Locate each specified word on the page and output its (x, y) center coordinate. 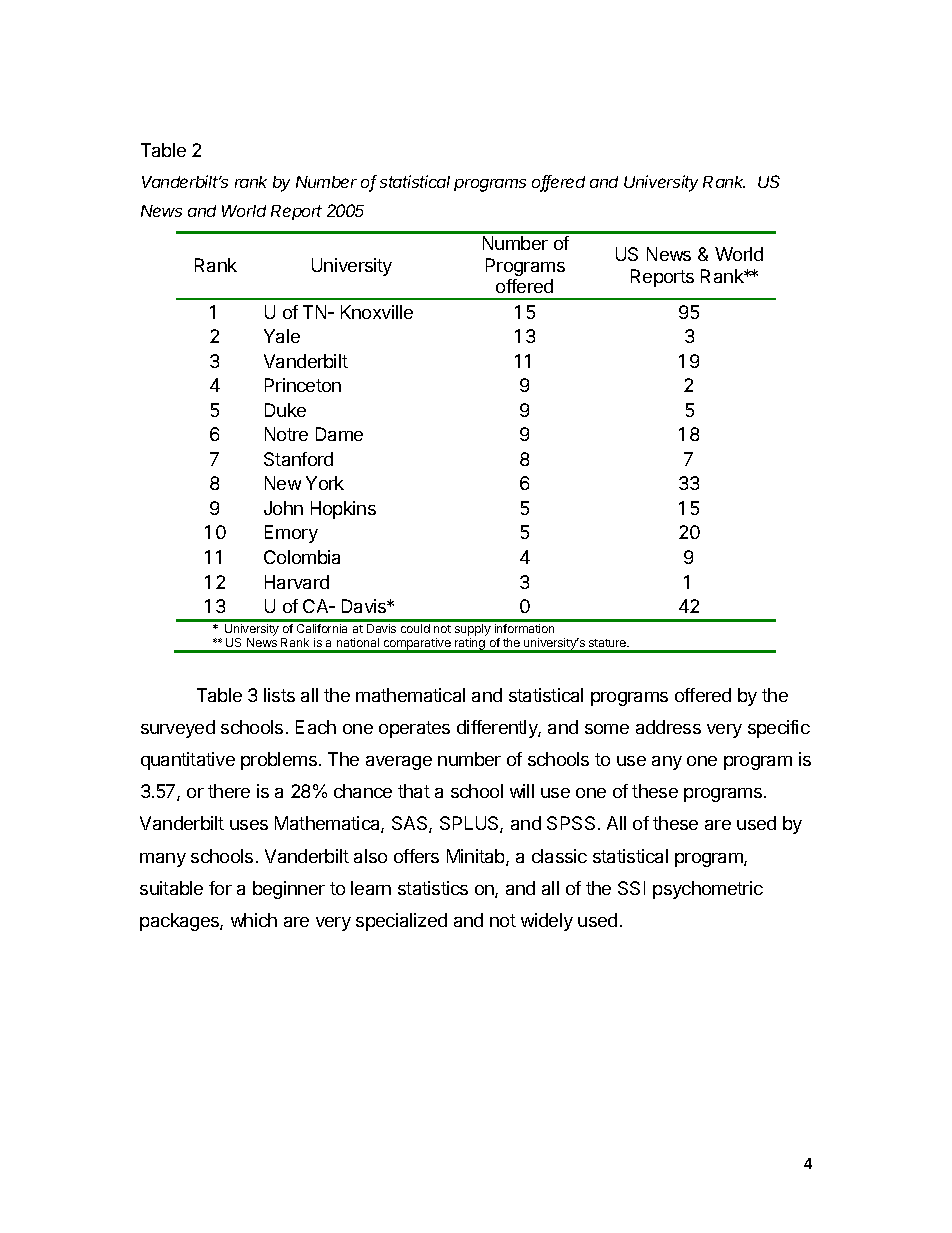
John (283, 508)
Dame (339, 434)
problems (279, 761)
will (522, 791)
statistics (433, 888)
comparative (417, 645)
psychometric (708, 890)
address (668, 727)
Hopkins (343, 510)
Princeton (303, 385)
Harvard (297, 582)
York (325, 483)
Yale (282, 336)
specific (779, 729)
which (254, 920)
